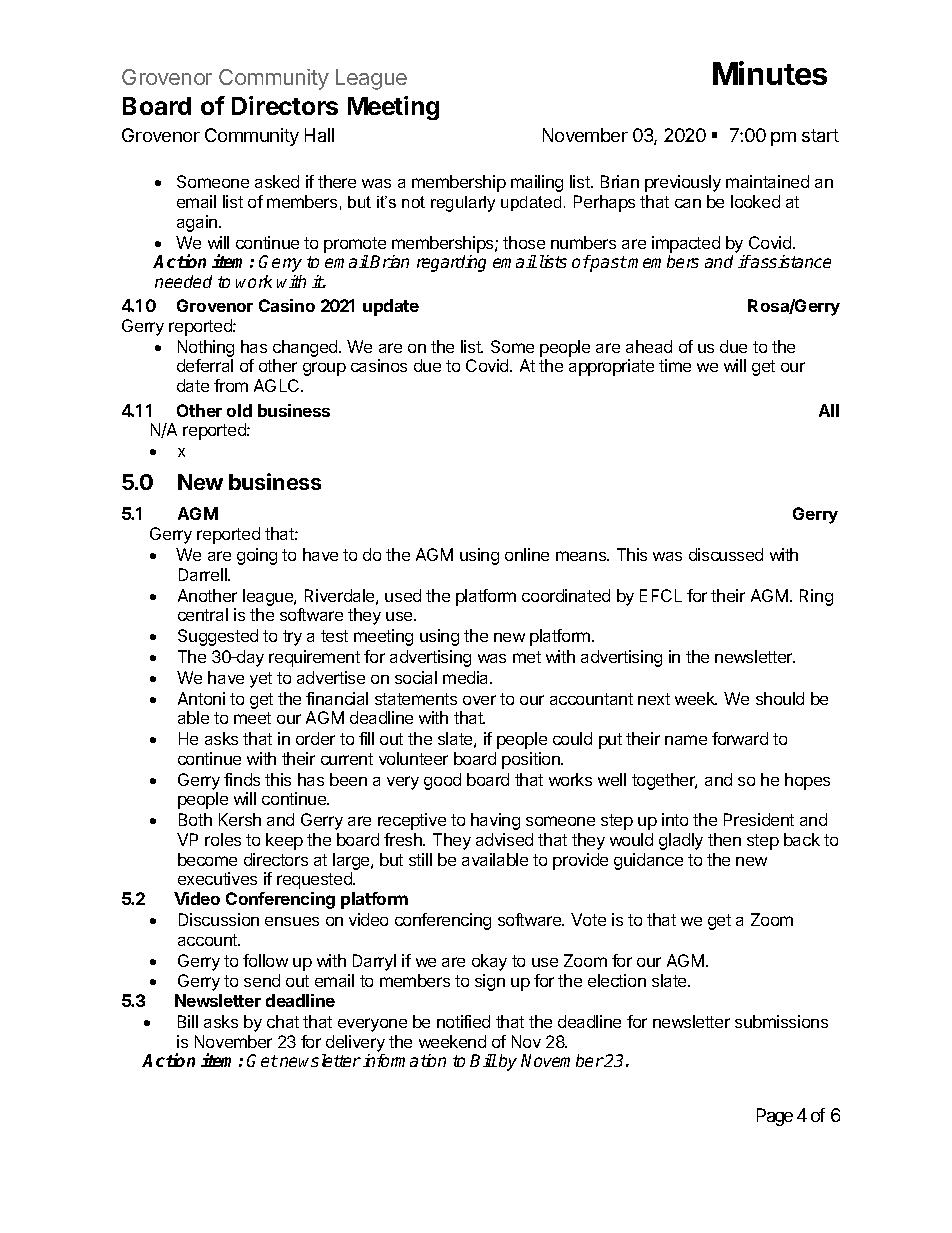 Image resolution: width=952 pixels, height=1233 pixels. What do you see at coordinates (740, 738) in the image?
I see `forward` at bounding box center [740, 738].
